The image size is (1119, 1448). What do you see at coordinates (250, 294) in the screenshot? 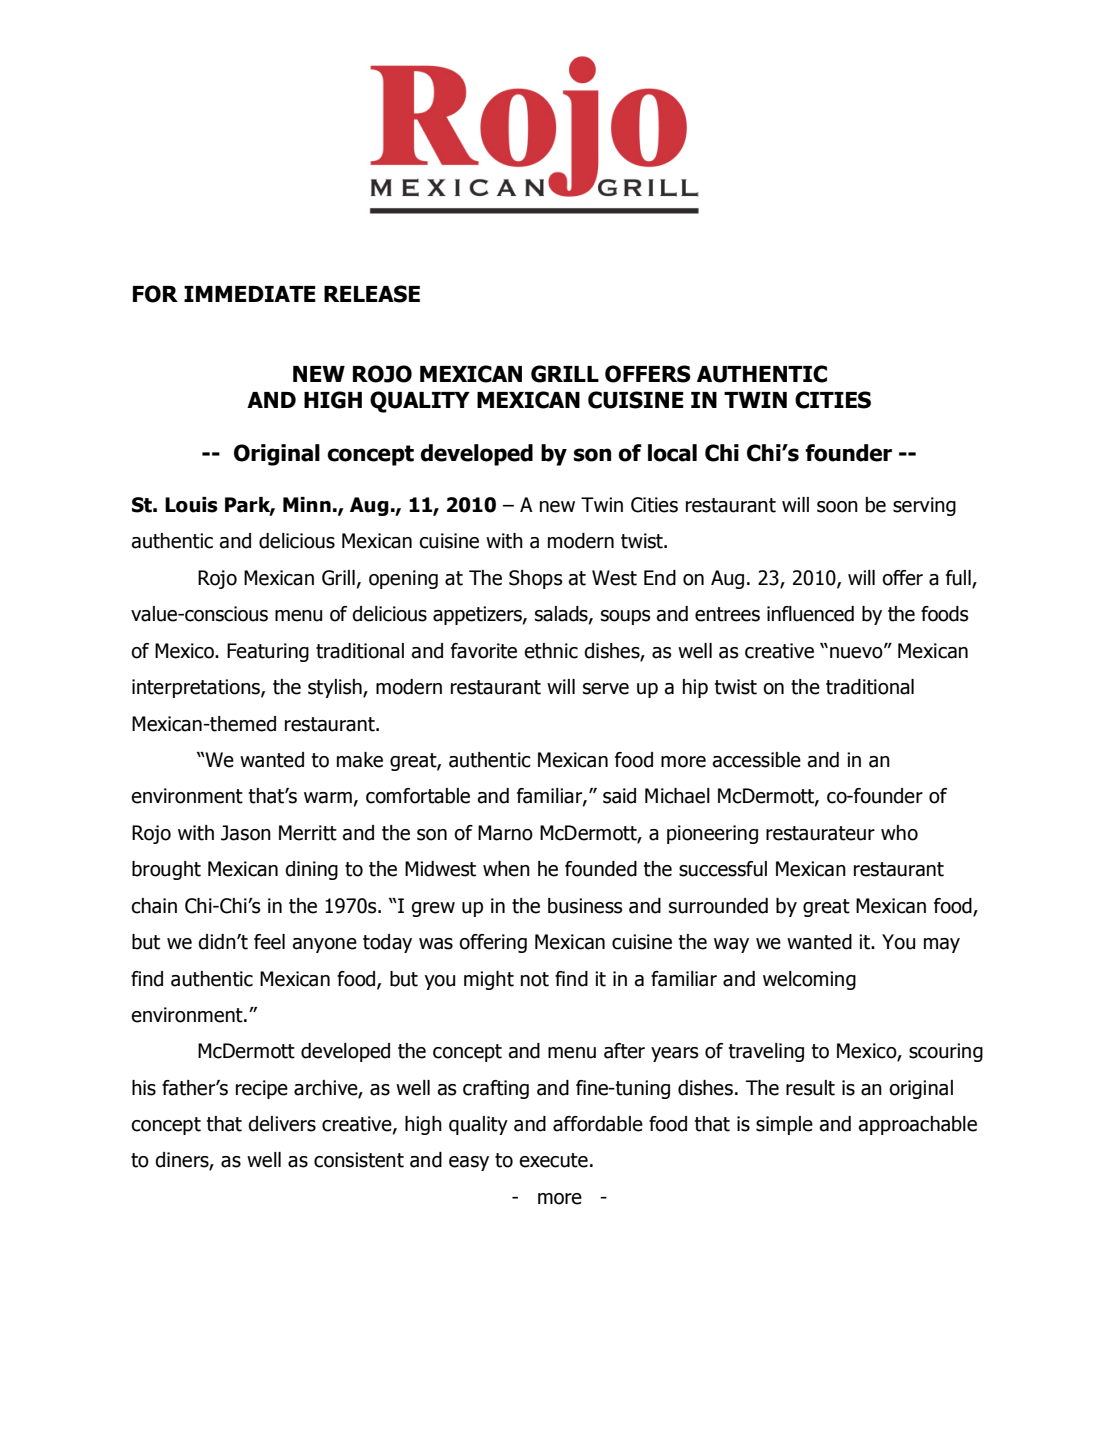
I see `IMMEDIATE` at bounding box center [250, 294].
